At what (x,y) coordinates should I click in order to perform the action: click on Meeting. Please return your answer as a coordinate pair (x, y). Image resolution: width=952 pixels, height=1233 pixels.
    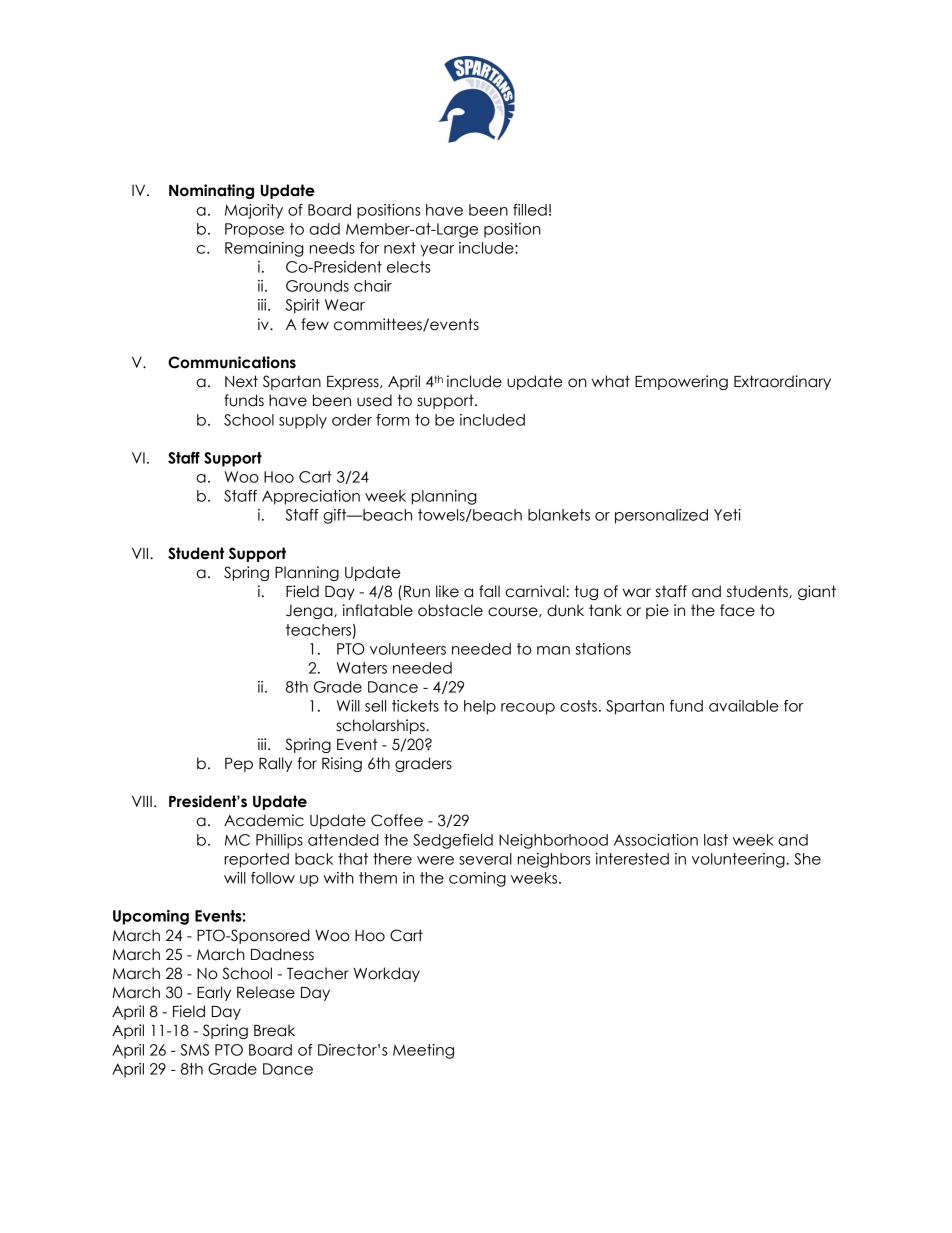
    Looking at the image, I should click on (423, 1051).
